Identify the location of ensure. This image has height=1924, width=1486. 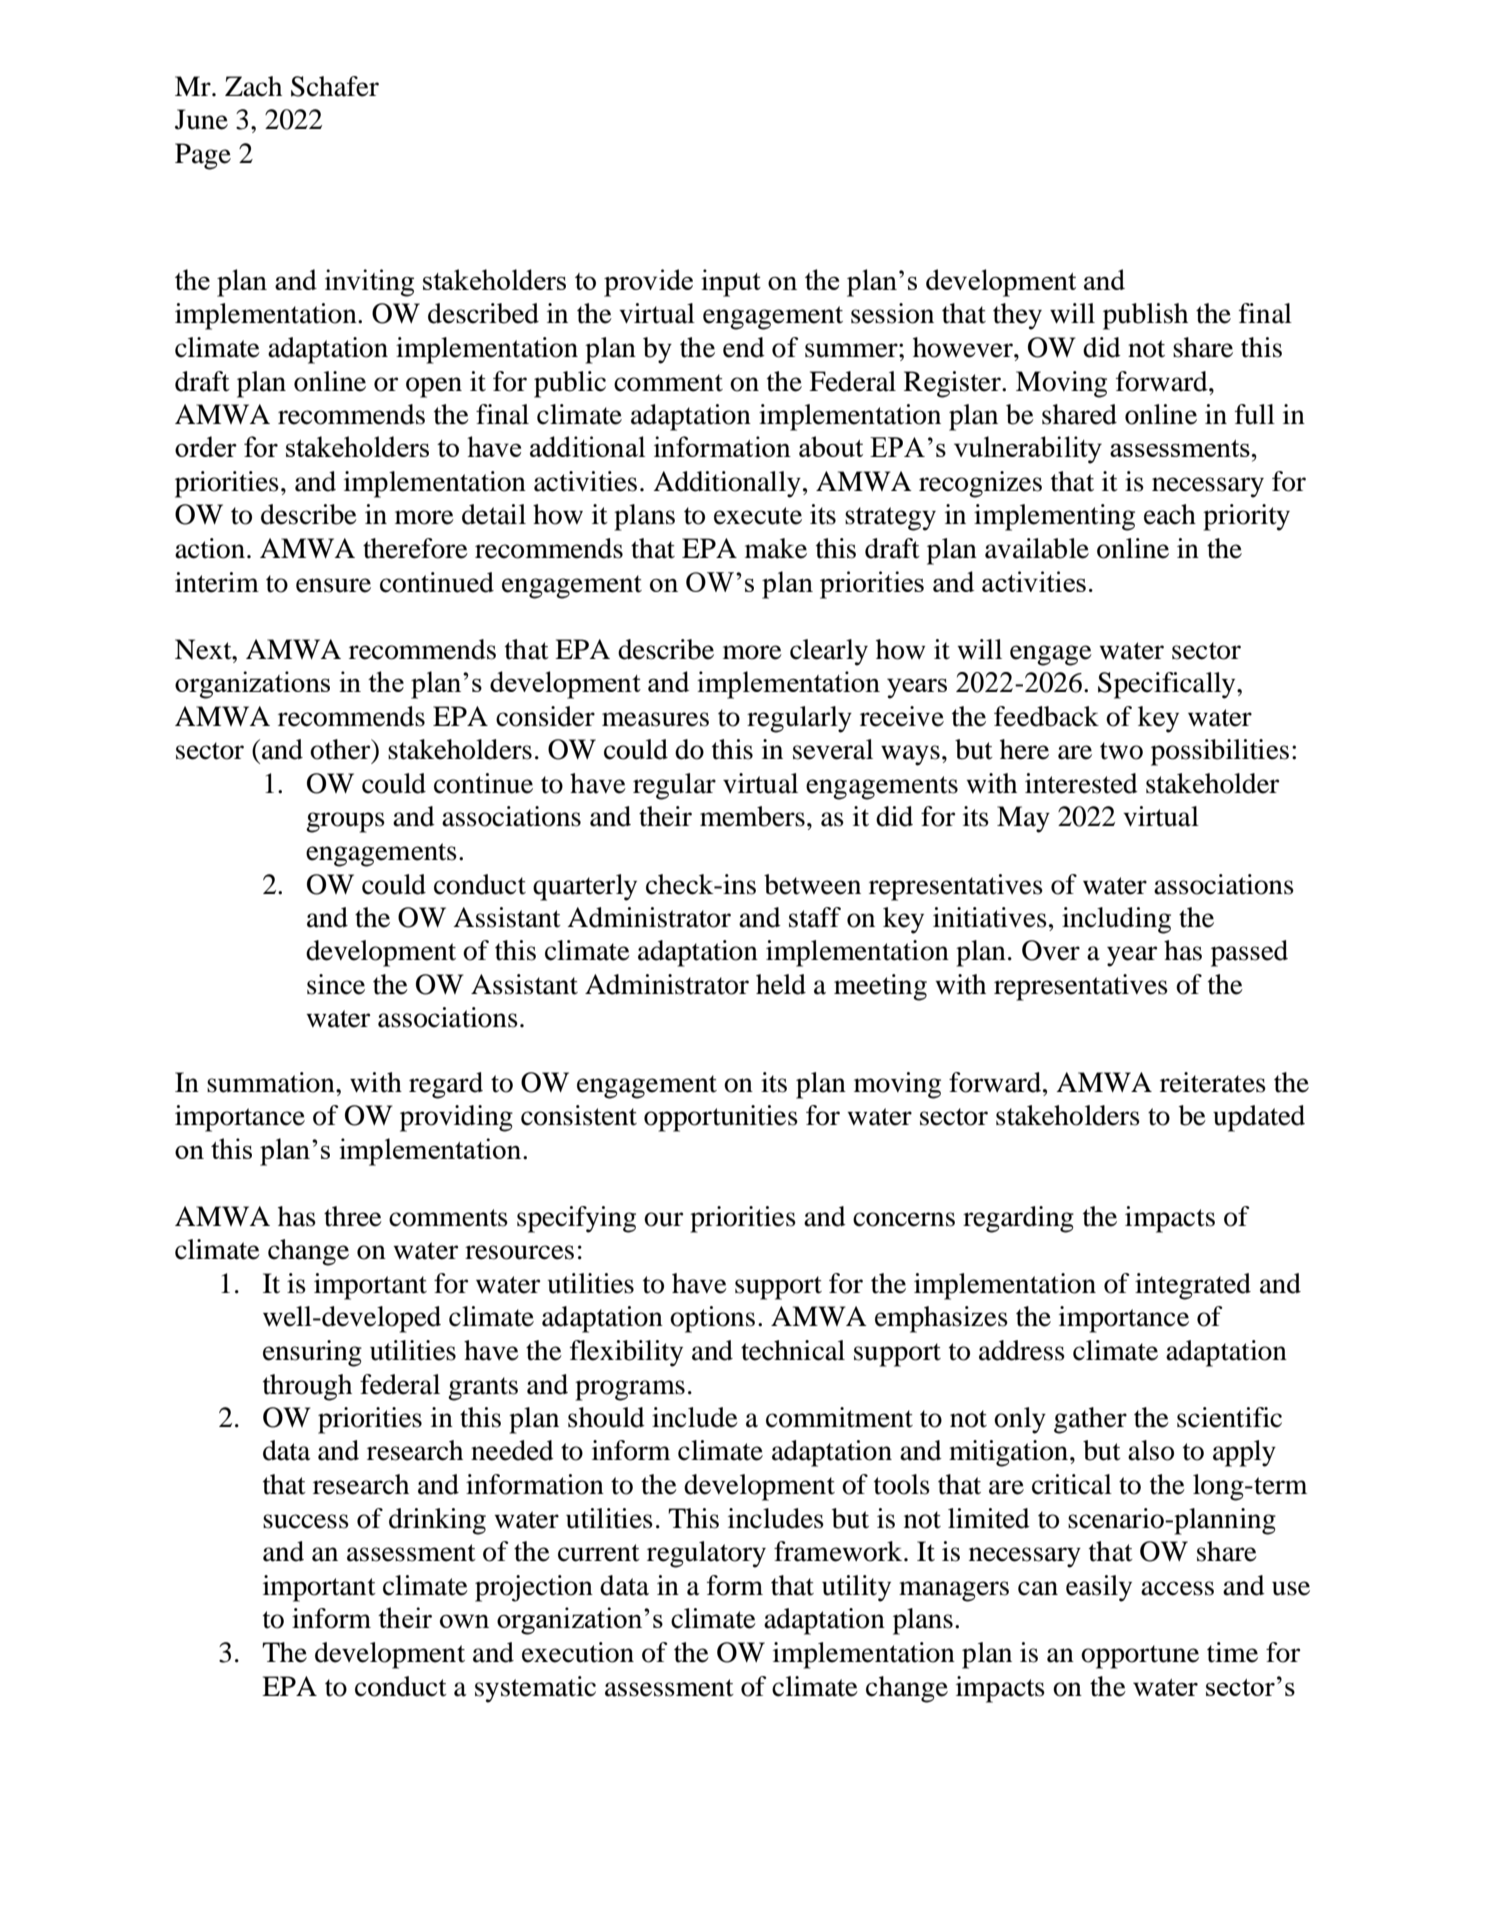
(333, 585).
